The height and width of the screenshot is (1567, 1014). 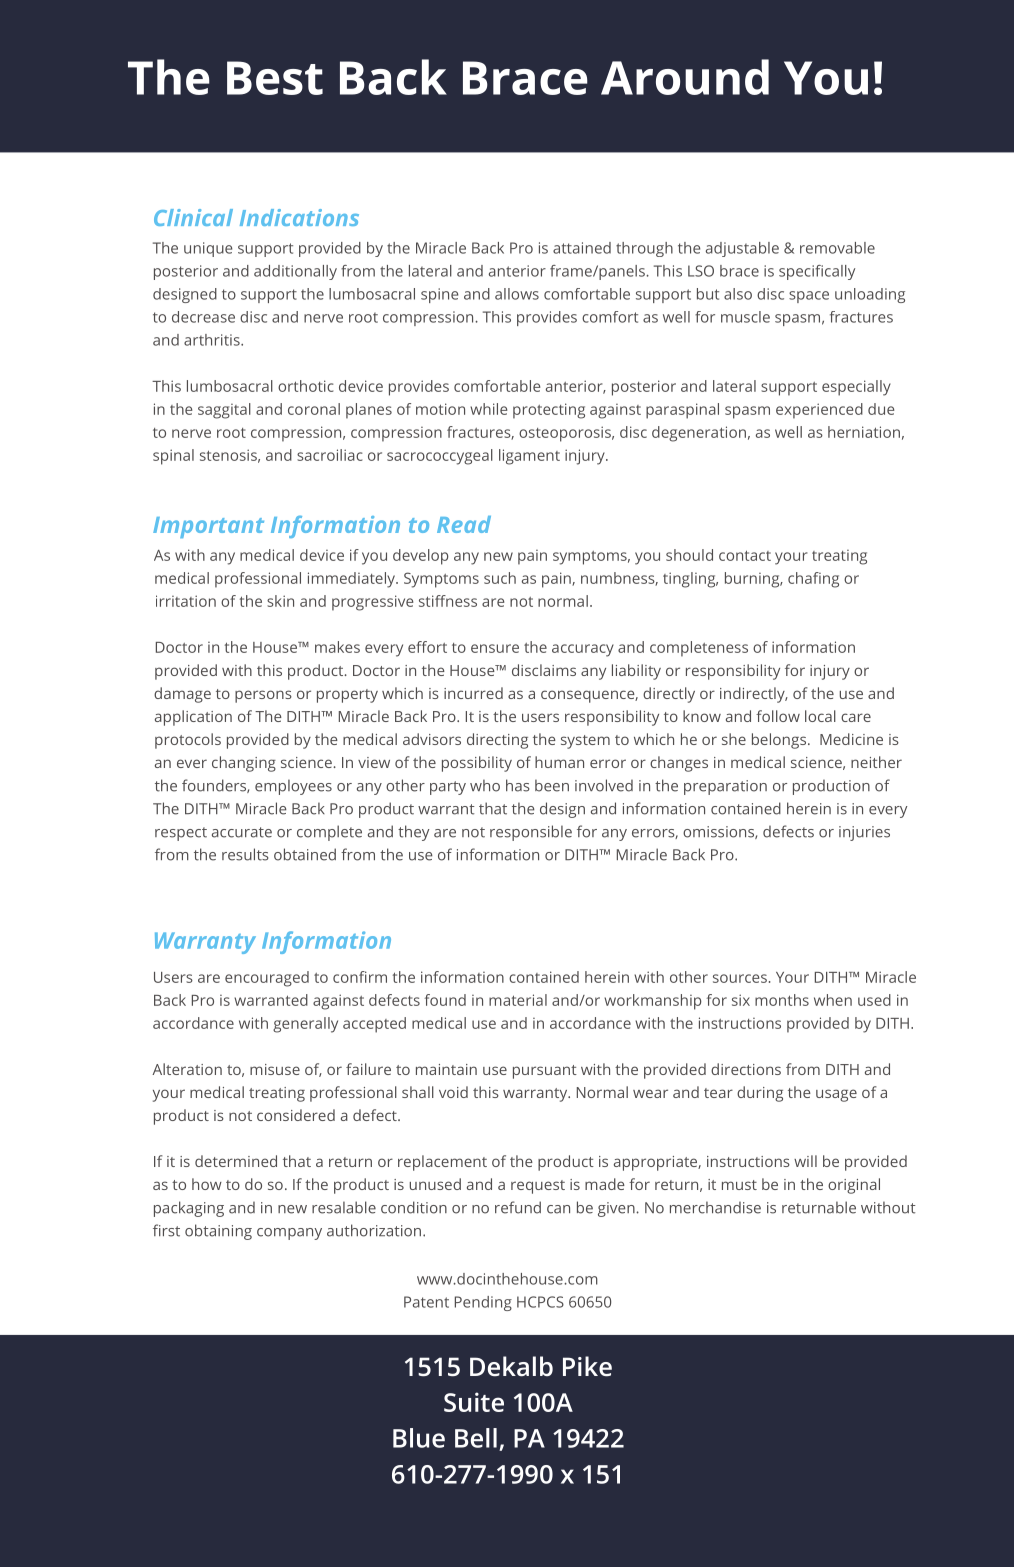 What do you see at coordinates (517, 785) in the screenshot?
I see `has` at bounding box center [517, 785].
